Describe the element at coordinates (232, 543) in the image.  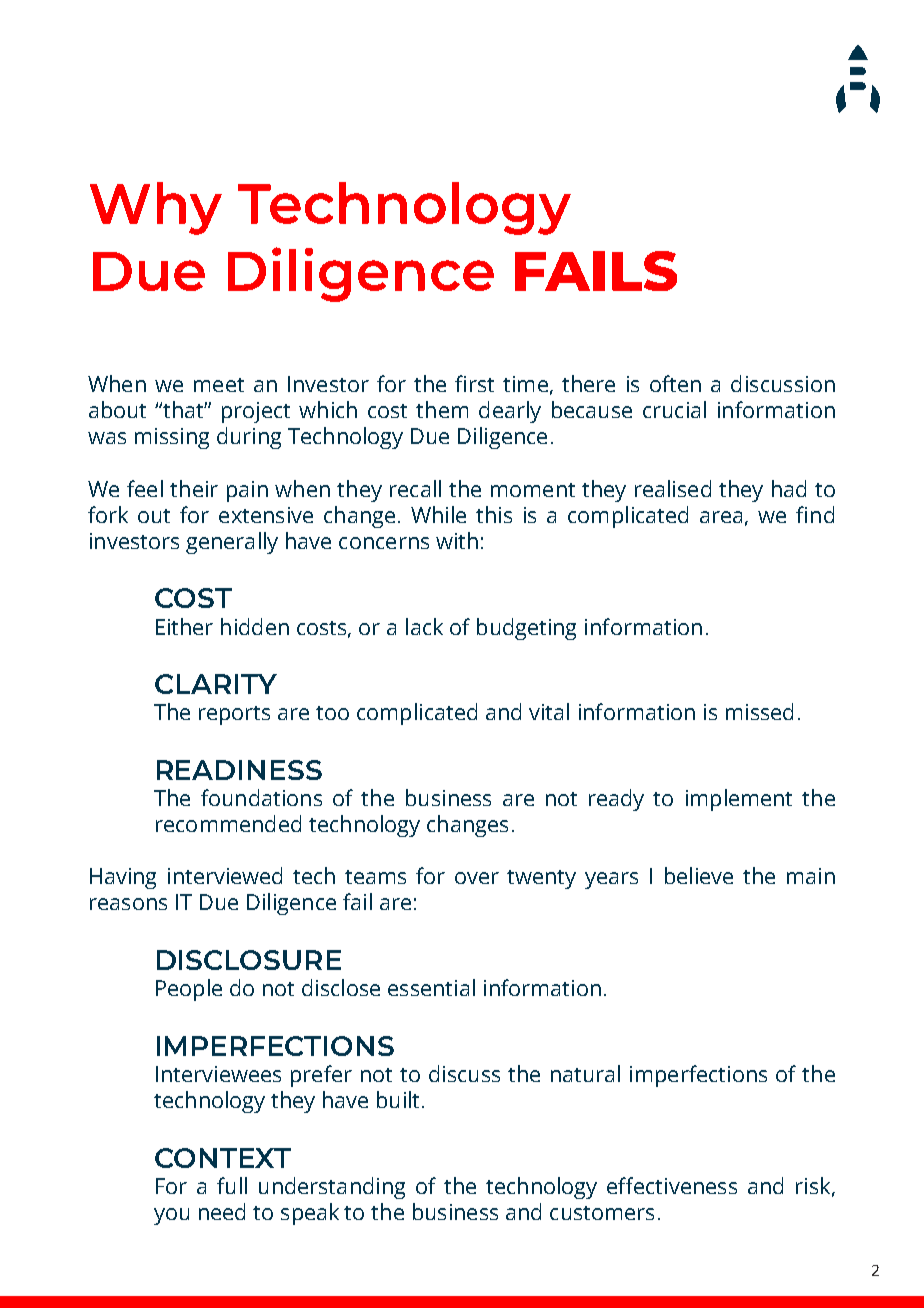
I see `generally` at that location.
